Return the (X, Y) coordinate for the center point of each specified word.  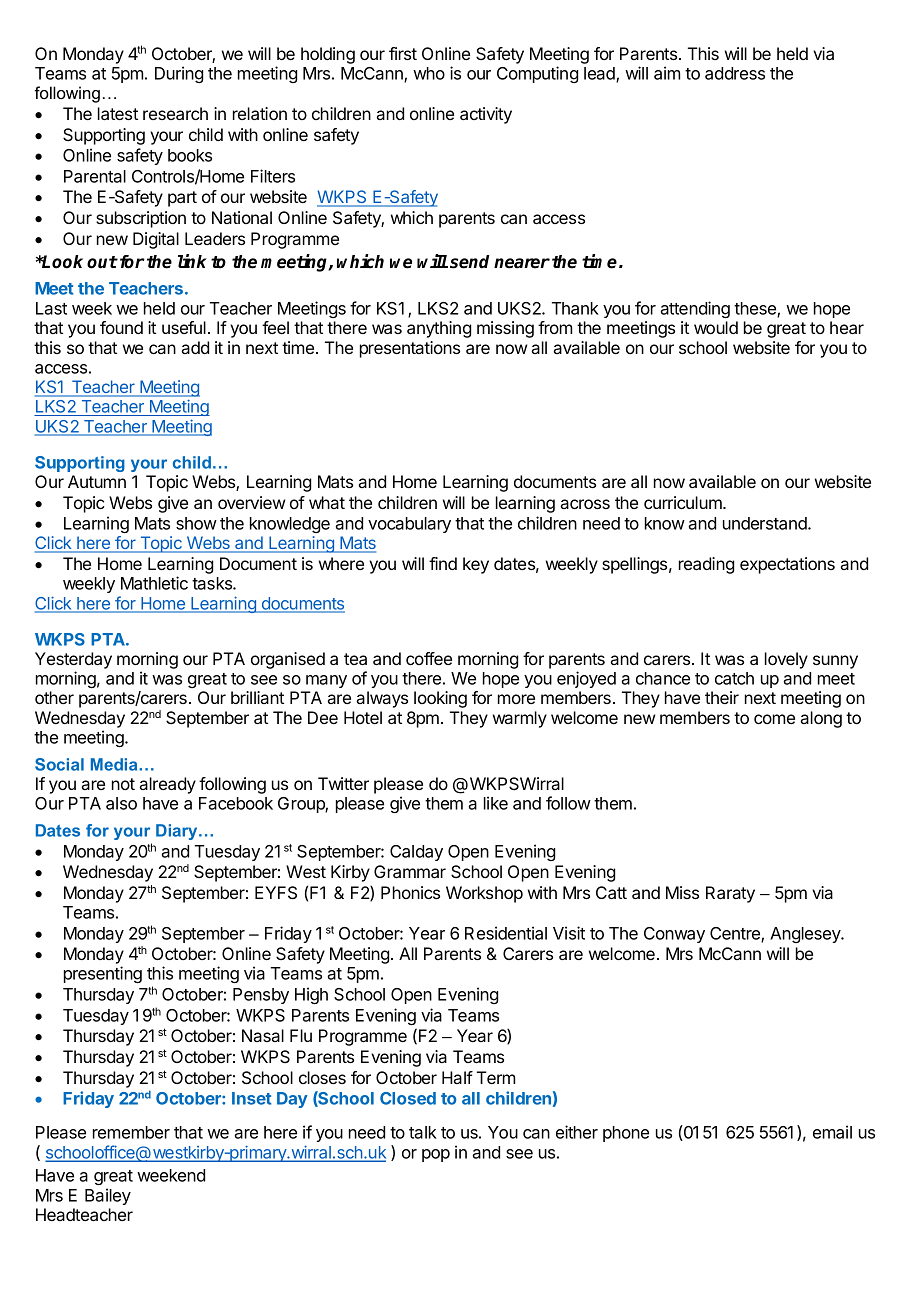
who (429, 73)
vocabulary (409, 525)
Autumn (97, 481)
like (496, 803)
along (821, 719)
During (179, 74)
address (735, 73)
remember (131, 1132)
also (121, 803)
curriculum (684, 502)
